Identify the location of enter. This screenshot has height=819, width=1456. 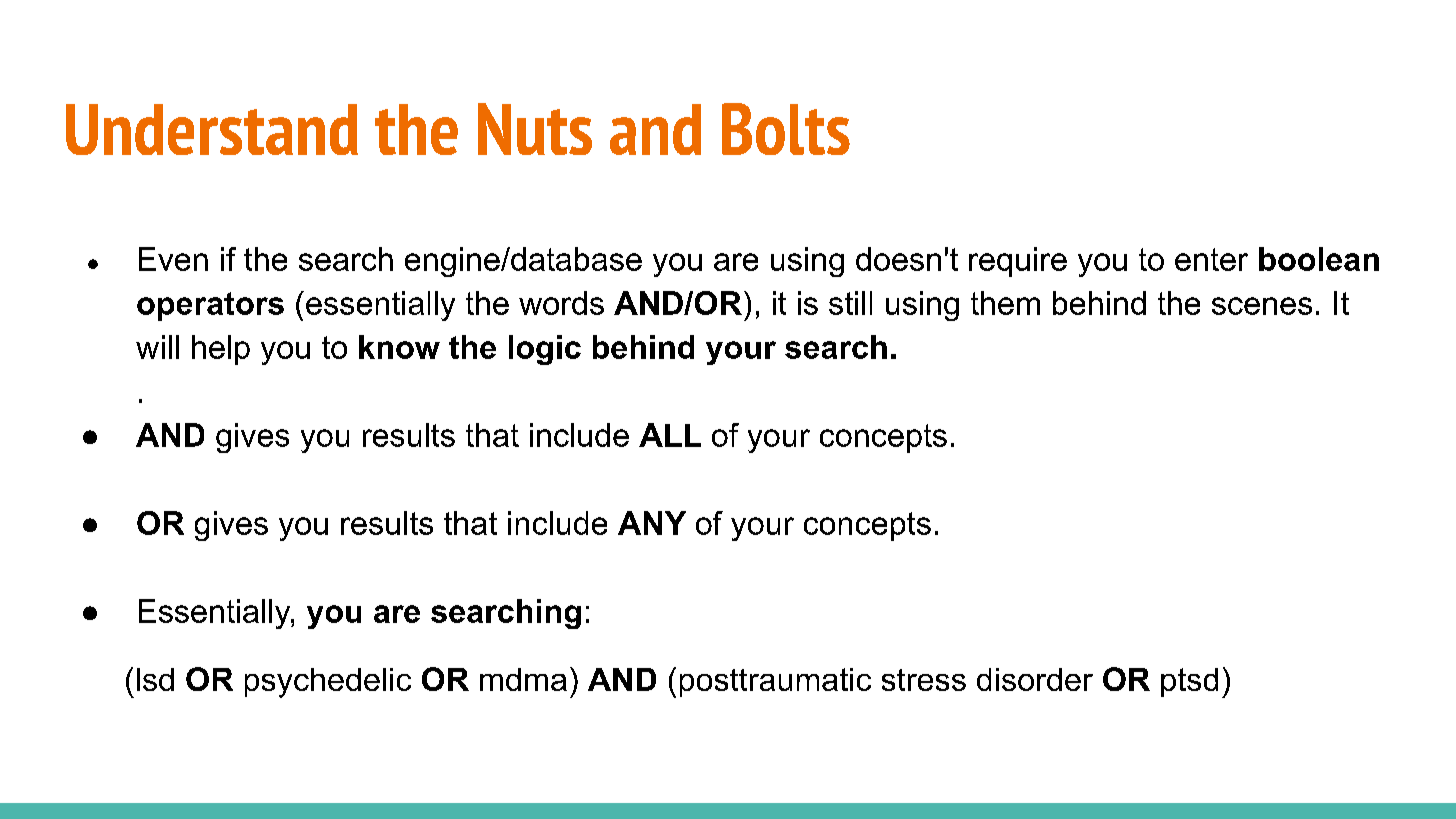
(1211, 259).
